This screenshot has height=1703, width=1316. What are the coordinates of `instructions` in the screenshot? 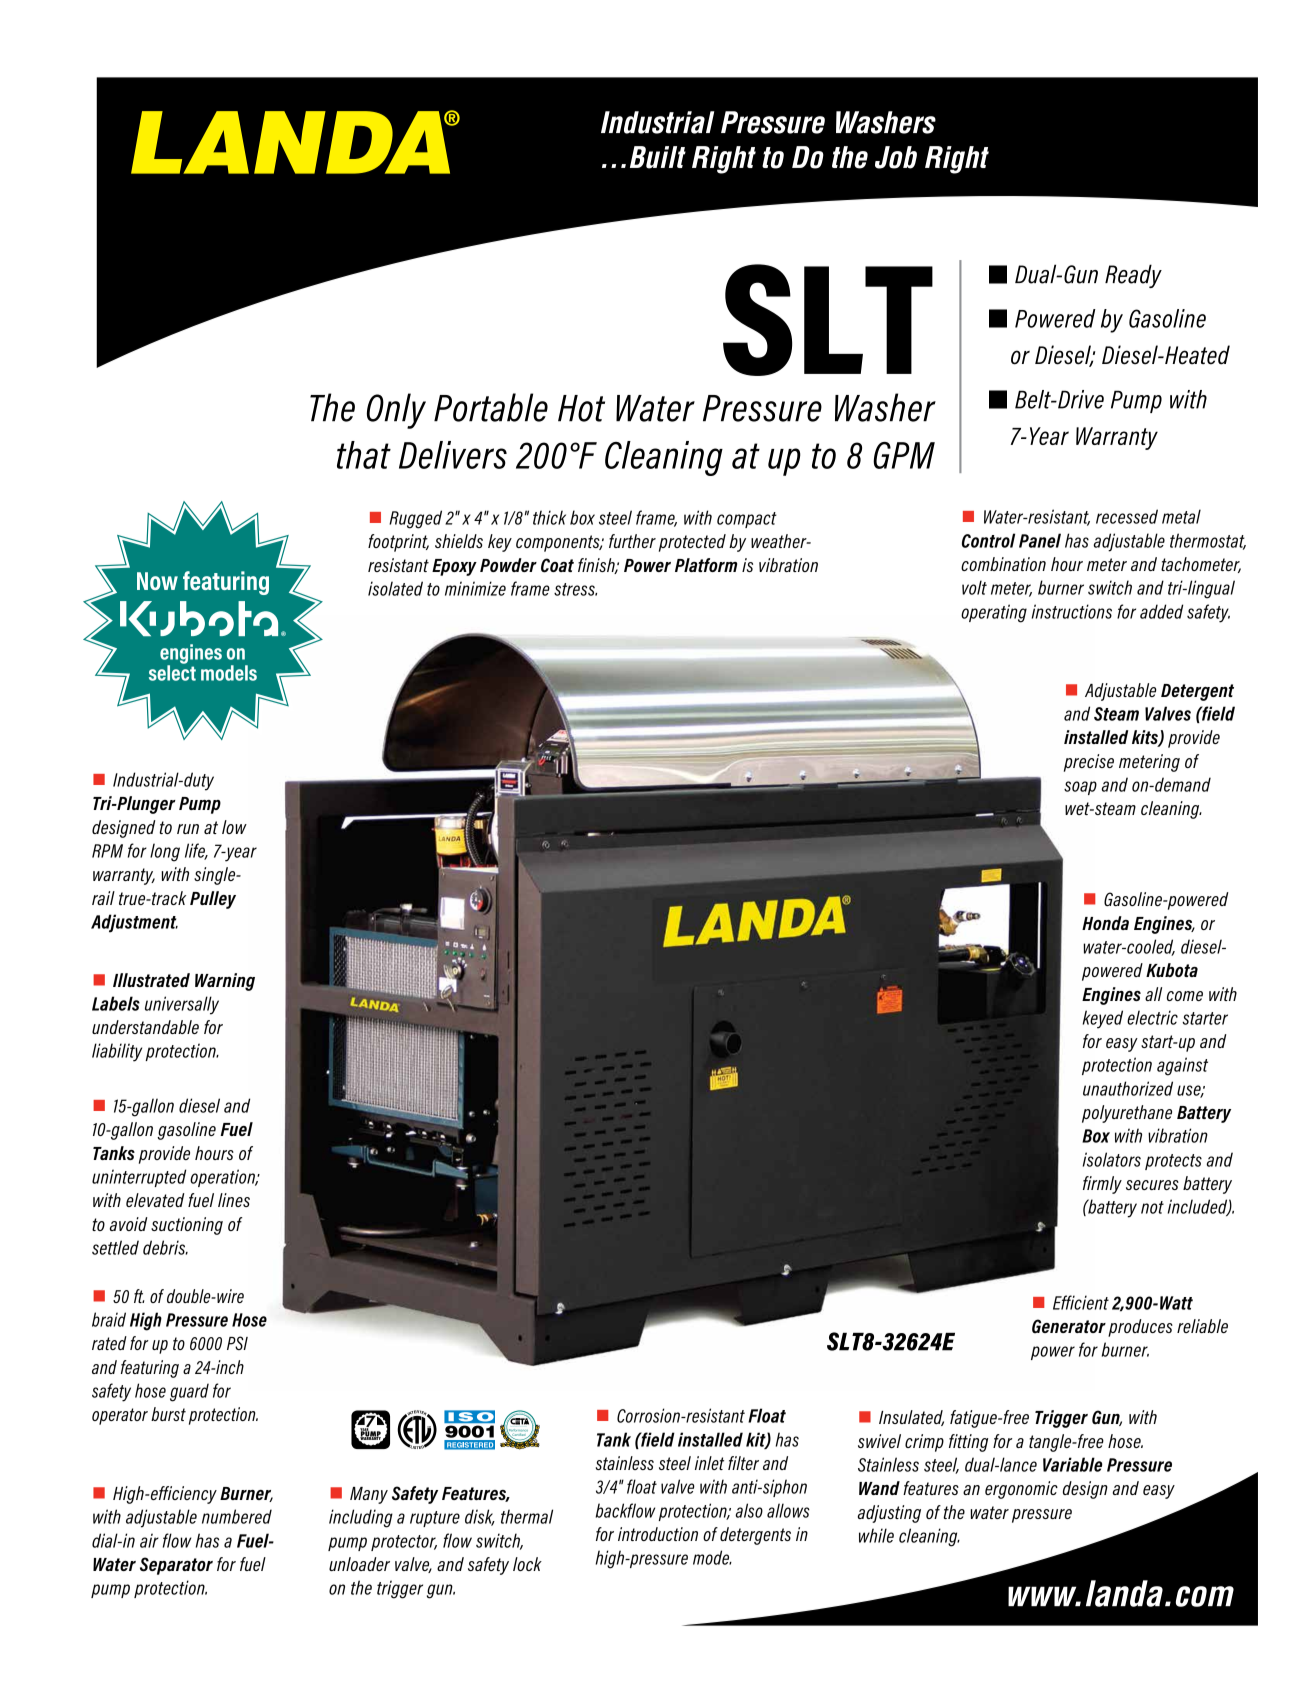 It's located at (1072, 611).
